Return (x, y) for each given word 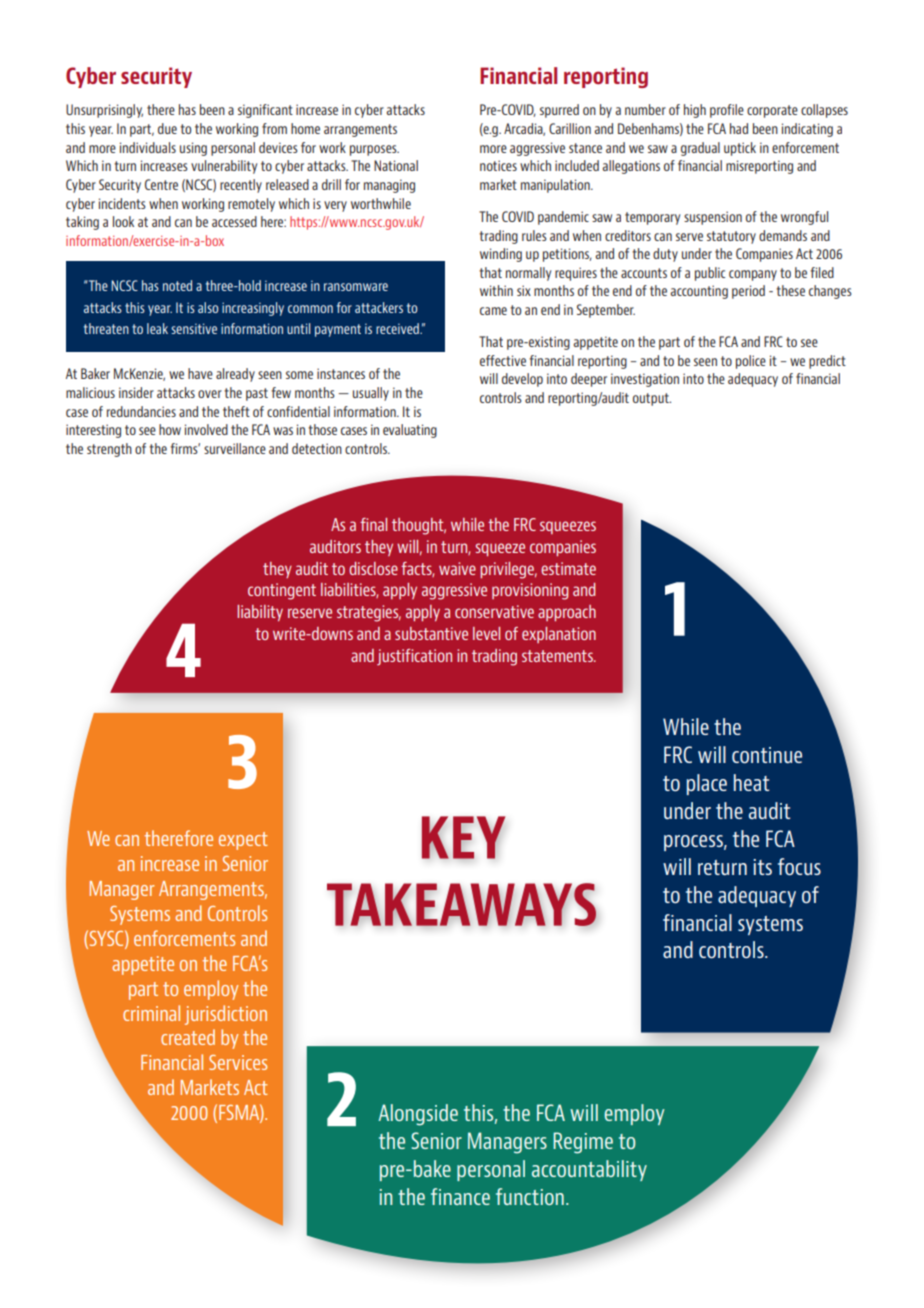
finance (460, 1196)
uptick (740, 149)
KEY (464, 837)
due (167, 128)
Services (238, 1062)
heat (751, 782)
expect (243, 841)
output (652, 399)
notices (498, 165)
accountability (589, 1170)
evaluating (410, 431)
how (170, 429)
